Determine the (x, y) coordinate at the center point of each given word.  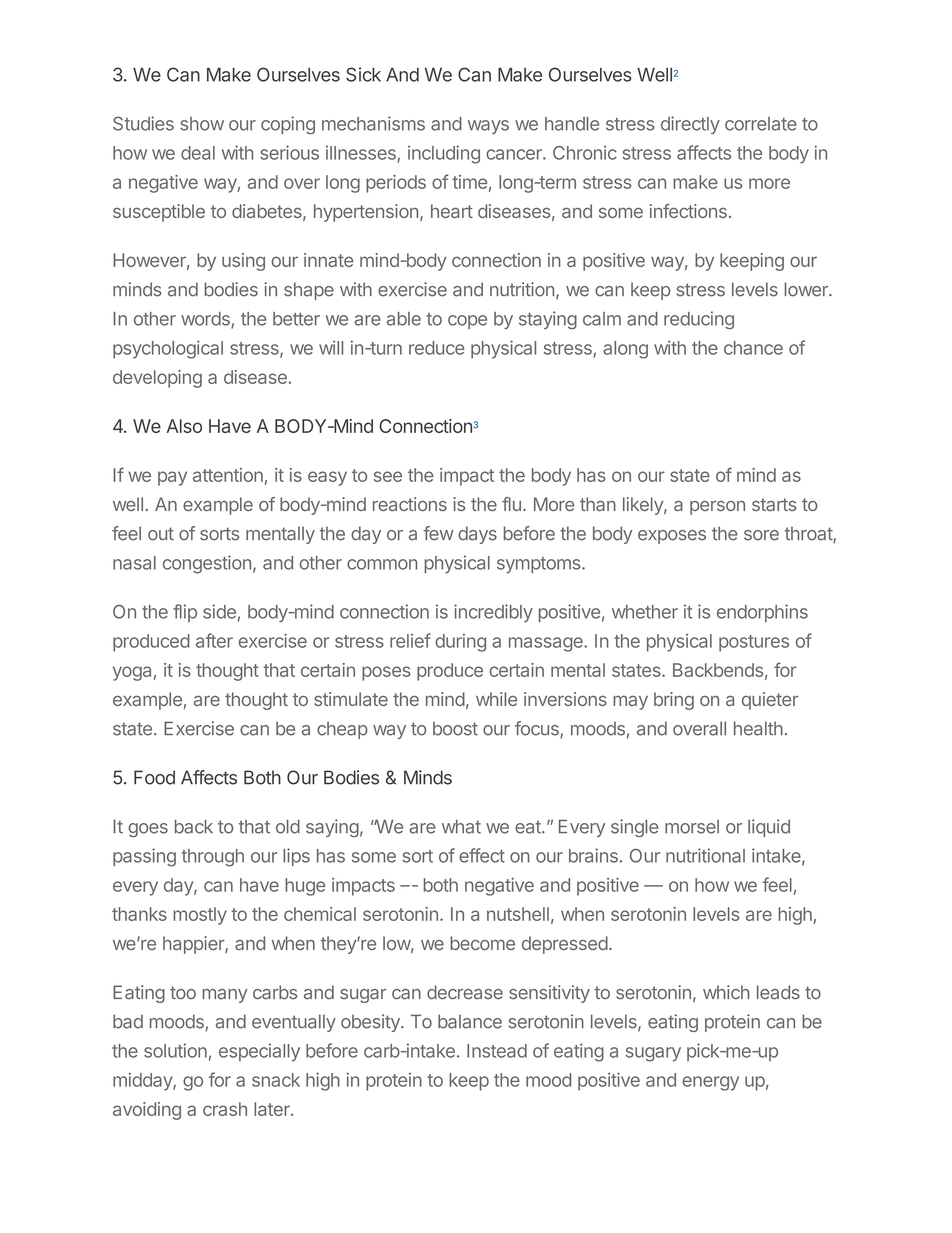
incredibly (493, 613)
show (202, 124)
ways (488, 127)
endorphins (762, 613)
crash (225, 1109)
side (219, 611)
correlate (761, 124)
